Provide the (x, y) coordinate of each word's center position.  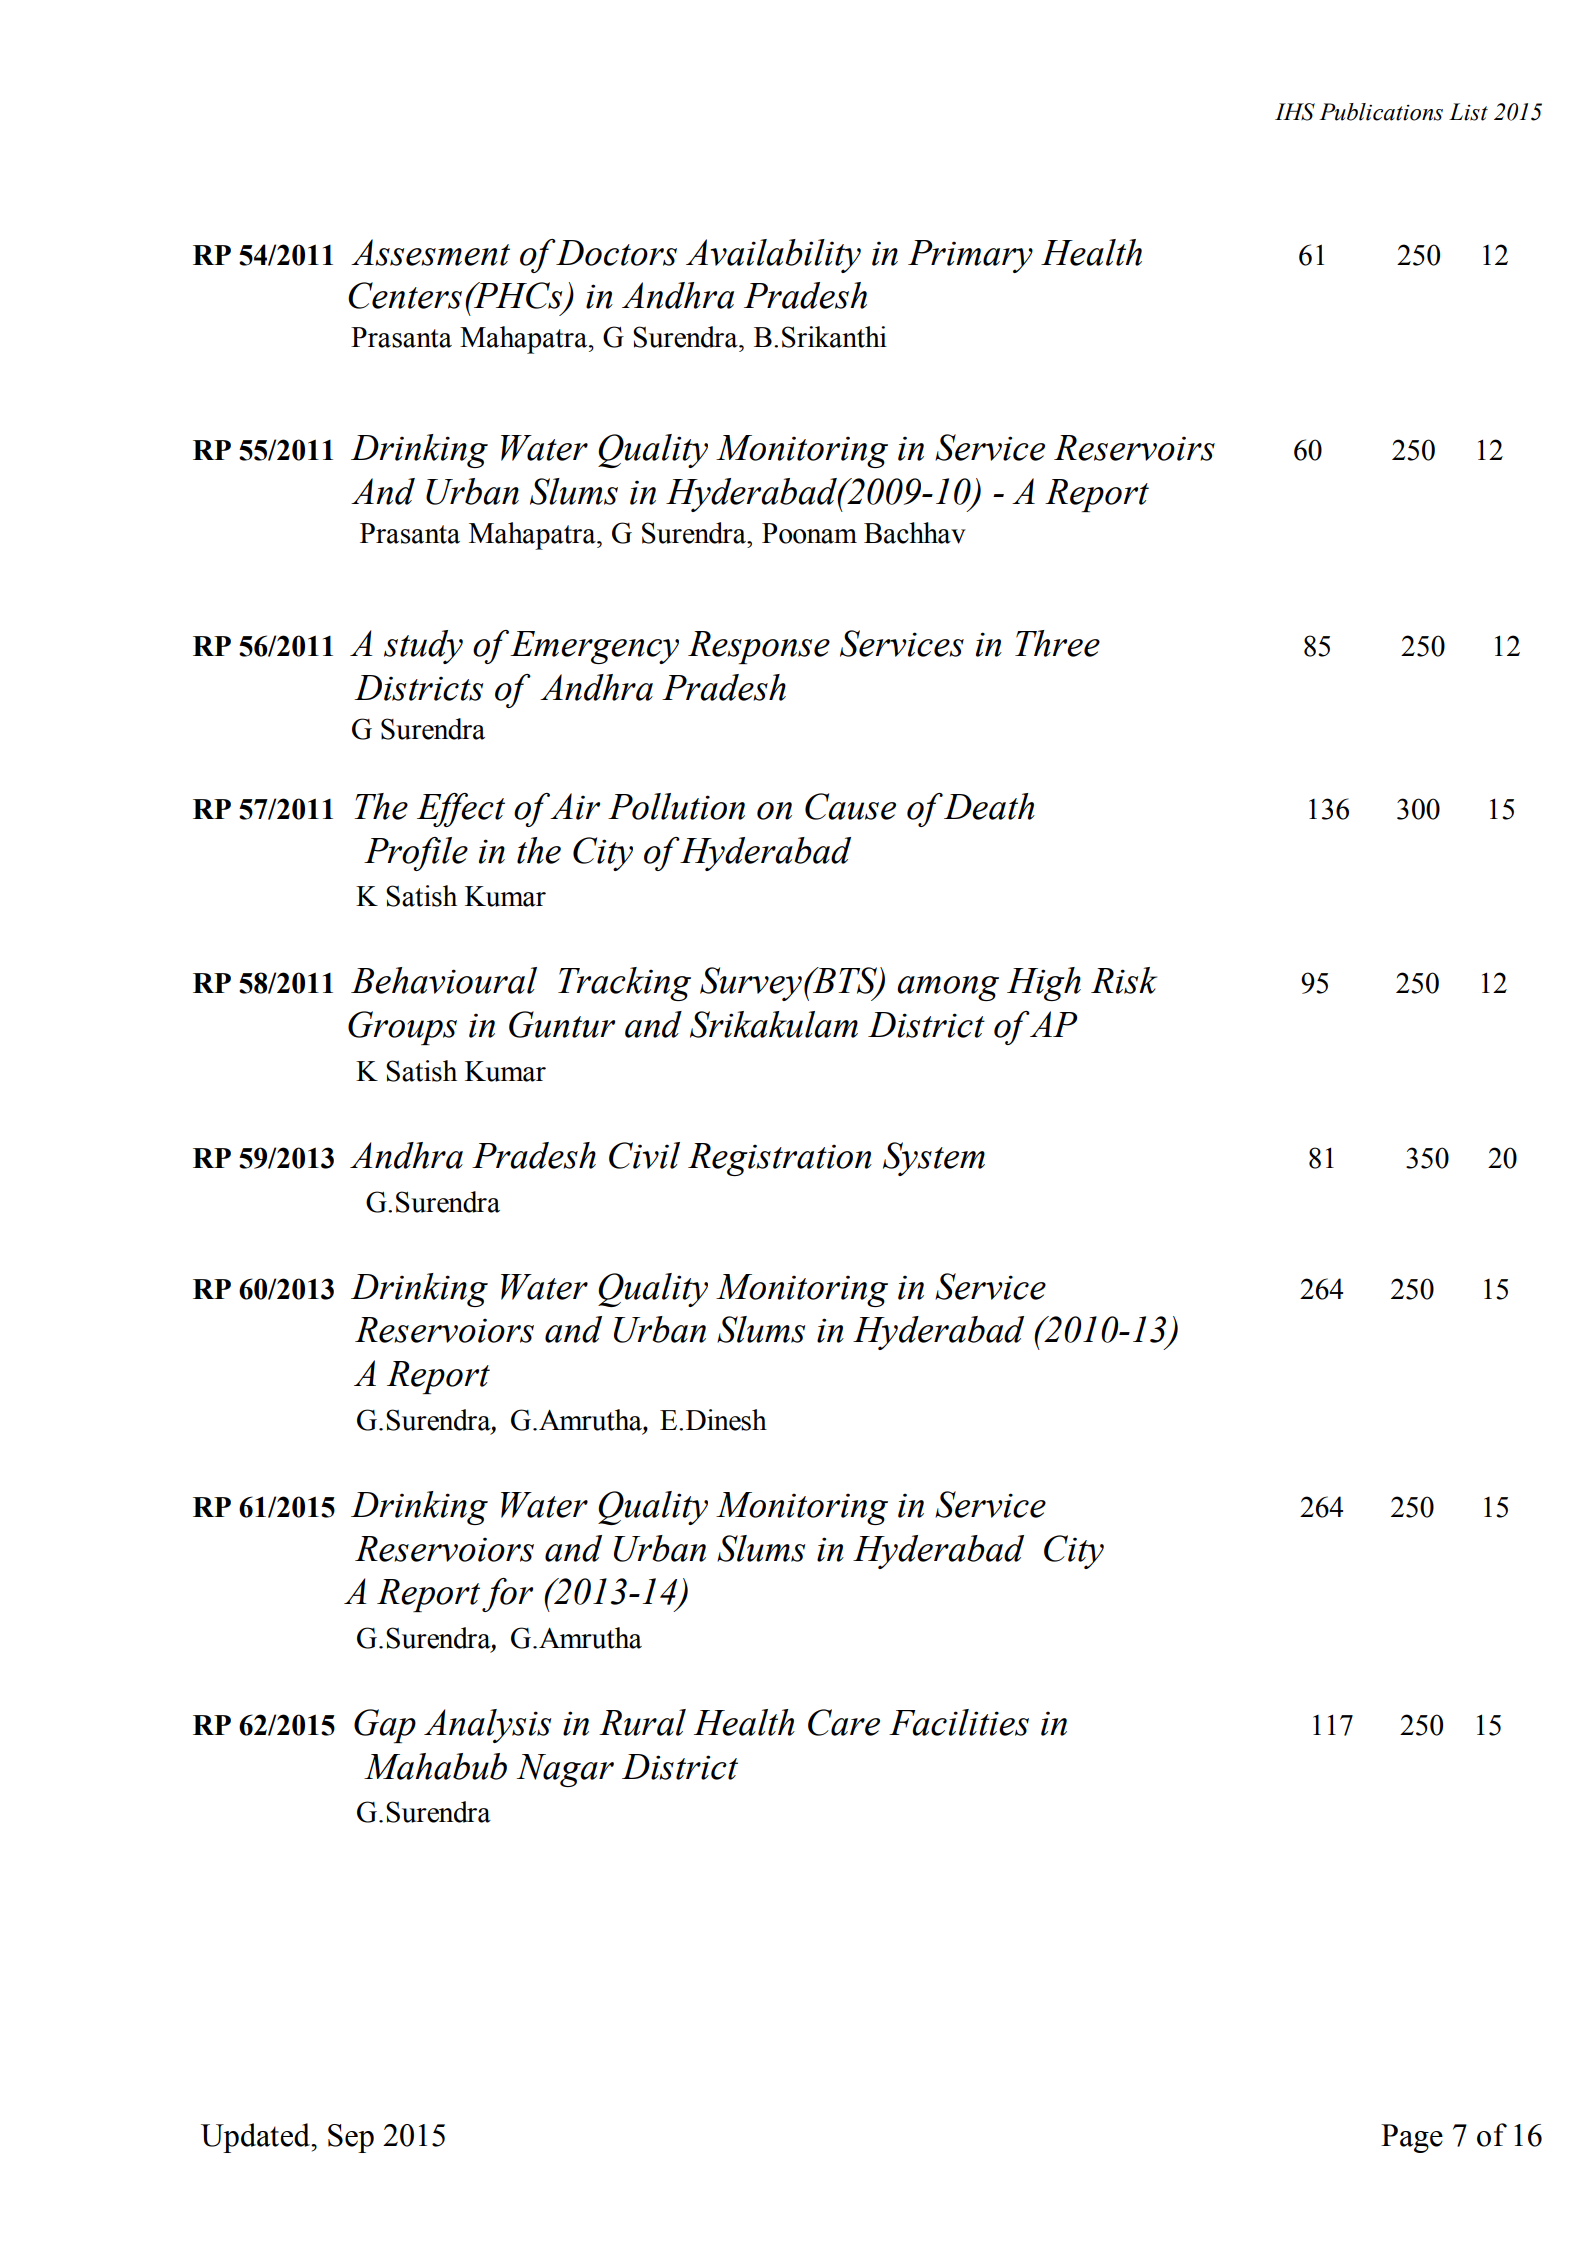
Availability (773, 256)
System (934, 1159)
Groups (402, 1028)
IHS (1295, 112)
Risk (1124, 980)
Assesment (430, 252)
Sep (351, 2138)
